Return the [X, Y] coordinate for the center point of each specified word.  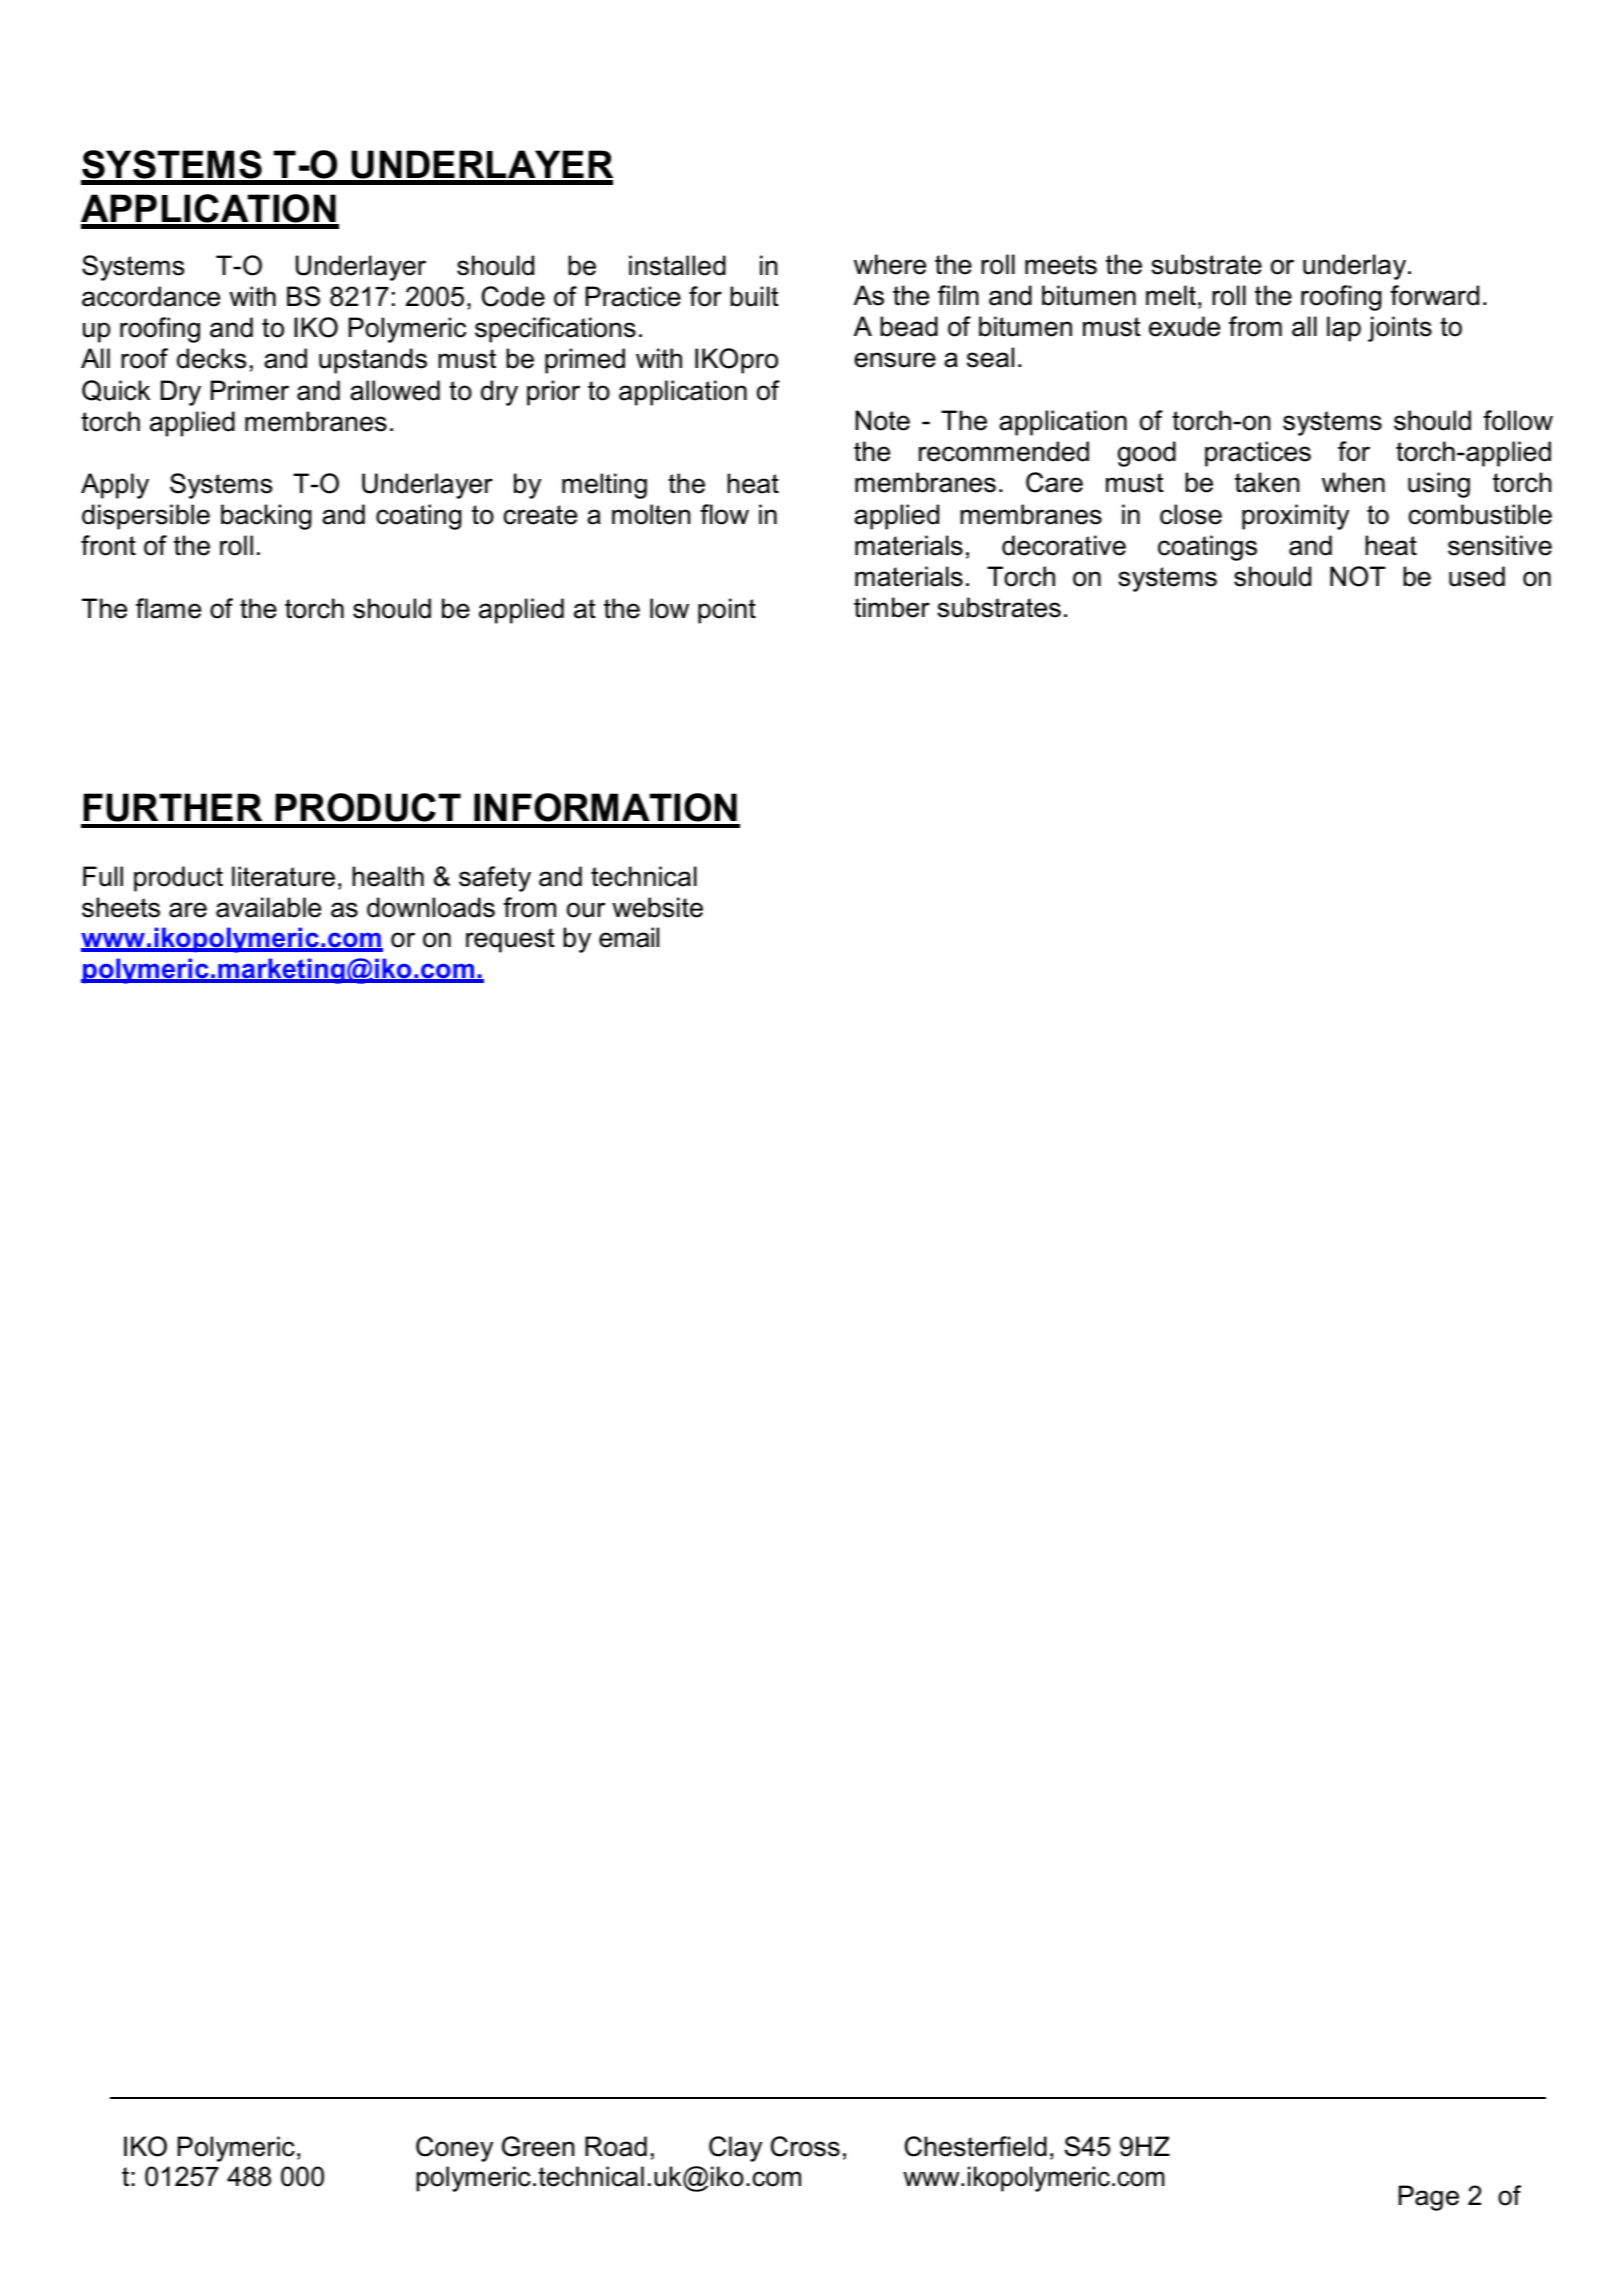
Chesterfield [976, 2146]
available [268, 907]
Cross [805, 2146]
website [657, 907]
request [510, 940]
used [1477, 576]
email [629, 937]
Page [1429, 2198]
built [754, 296]
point [727, 611]
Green [538, 2146]
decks [211, 358]
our [586, 910]
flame [168, 608]
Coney [454, 2149]
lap [1344, 329]
